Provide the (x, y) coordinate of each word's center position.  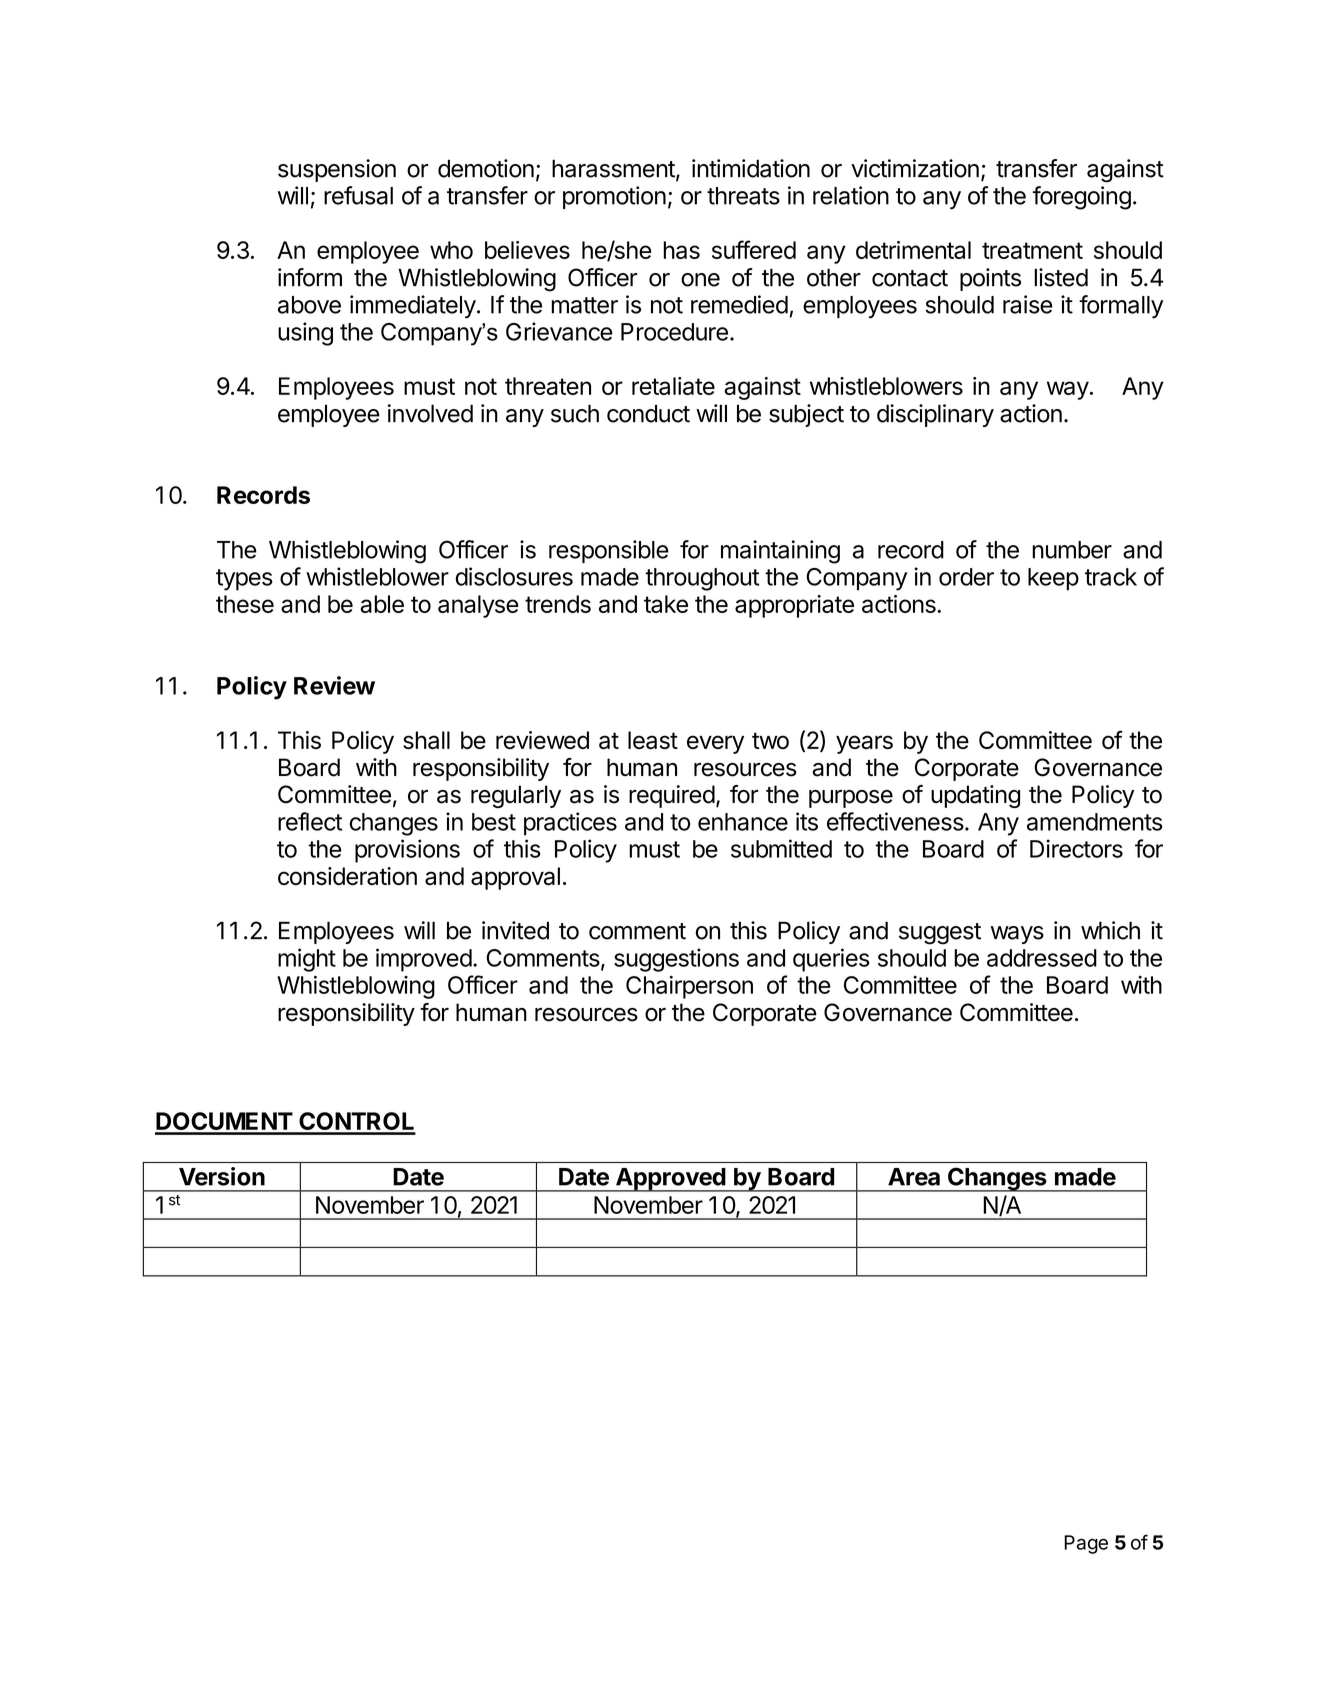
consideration (347, 876)
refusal (358, 195)
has (681, 250)
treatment (1032, 250)
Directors (1076, 848)
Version (222, 1176)
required (672, 796)
